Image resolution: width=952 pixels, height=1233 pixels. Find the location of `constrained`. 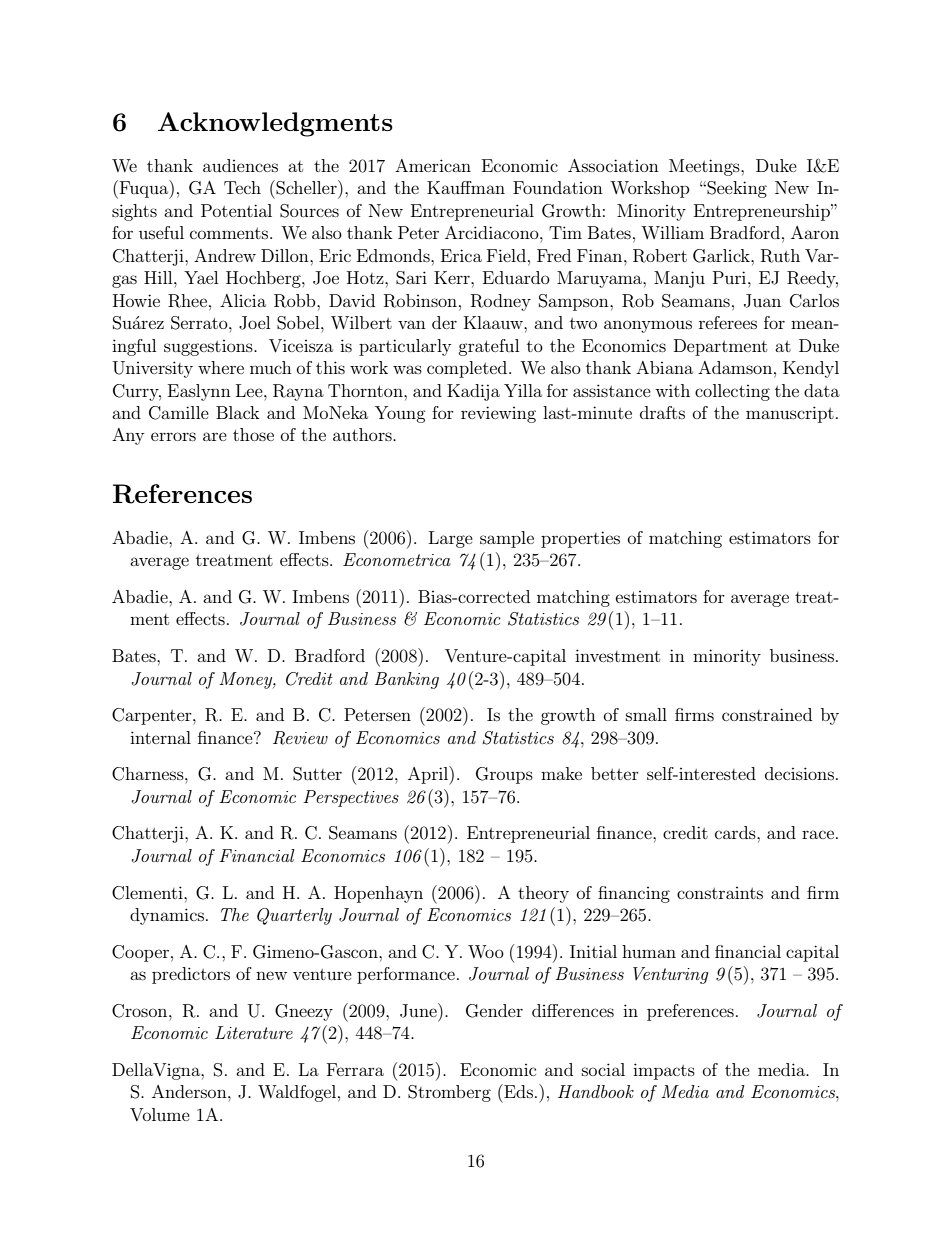

constrained is located at coordinates (767, 714).
